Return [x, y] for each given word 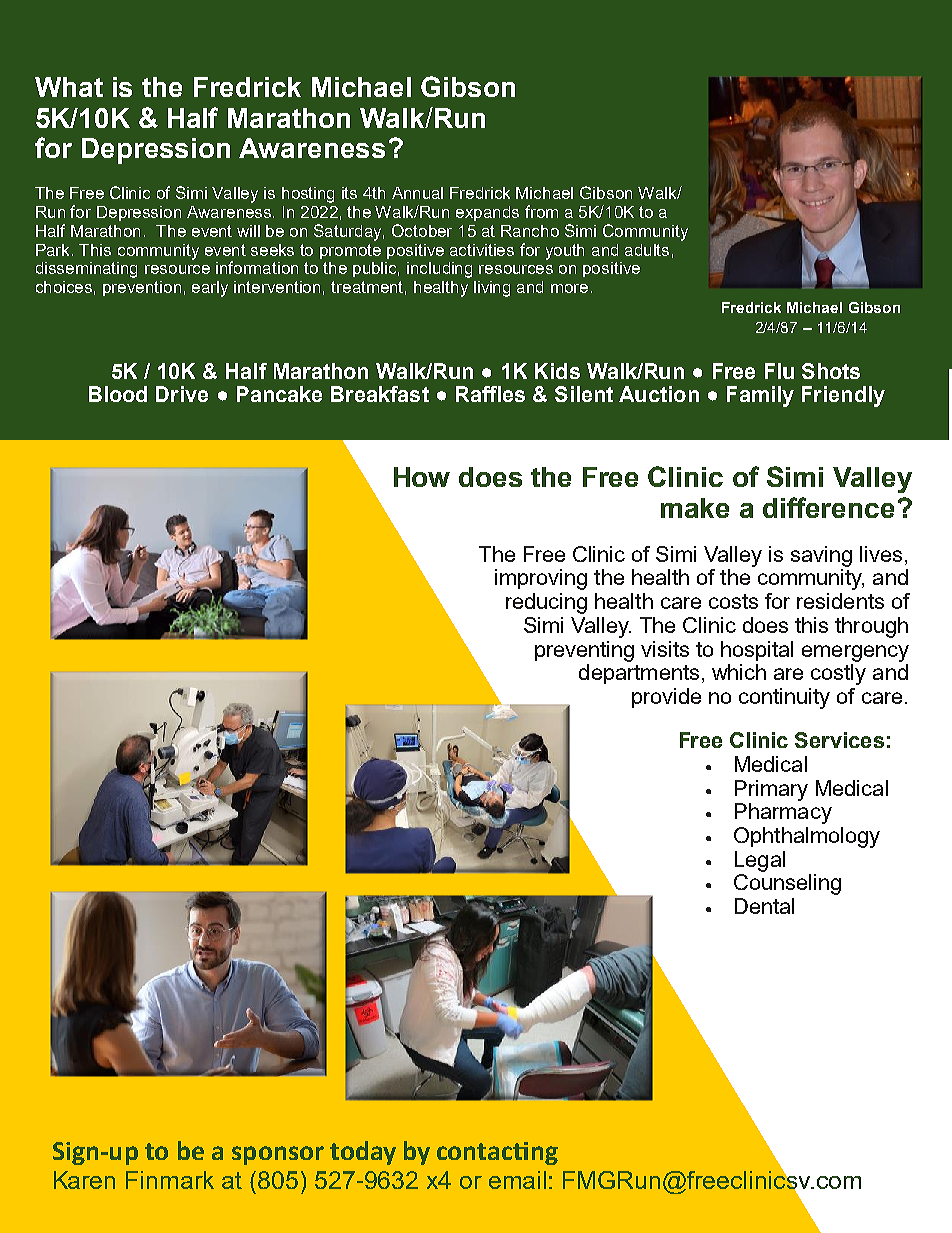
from [541, 211]
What [69, 87]
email [517, 1180]
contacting [497, 1153]
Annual [417, 193]
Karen [84, 1180]
